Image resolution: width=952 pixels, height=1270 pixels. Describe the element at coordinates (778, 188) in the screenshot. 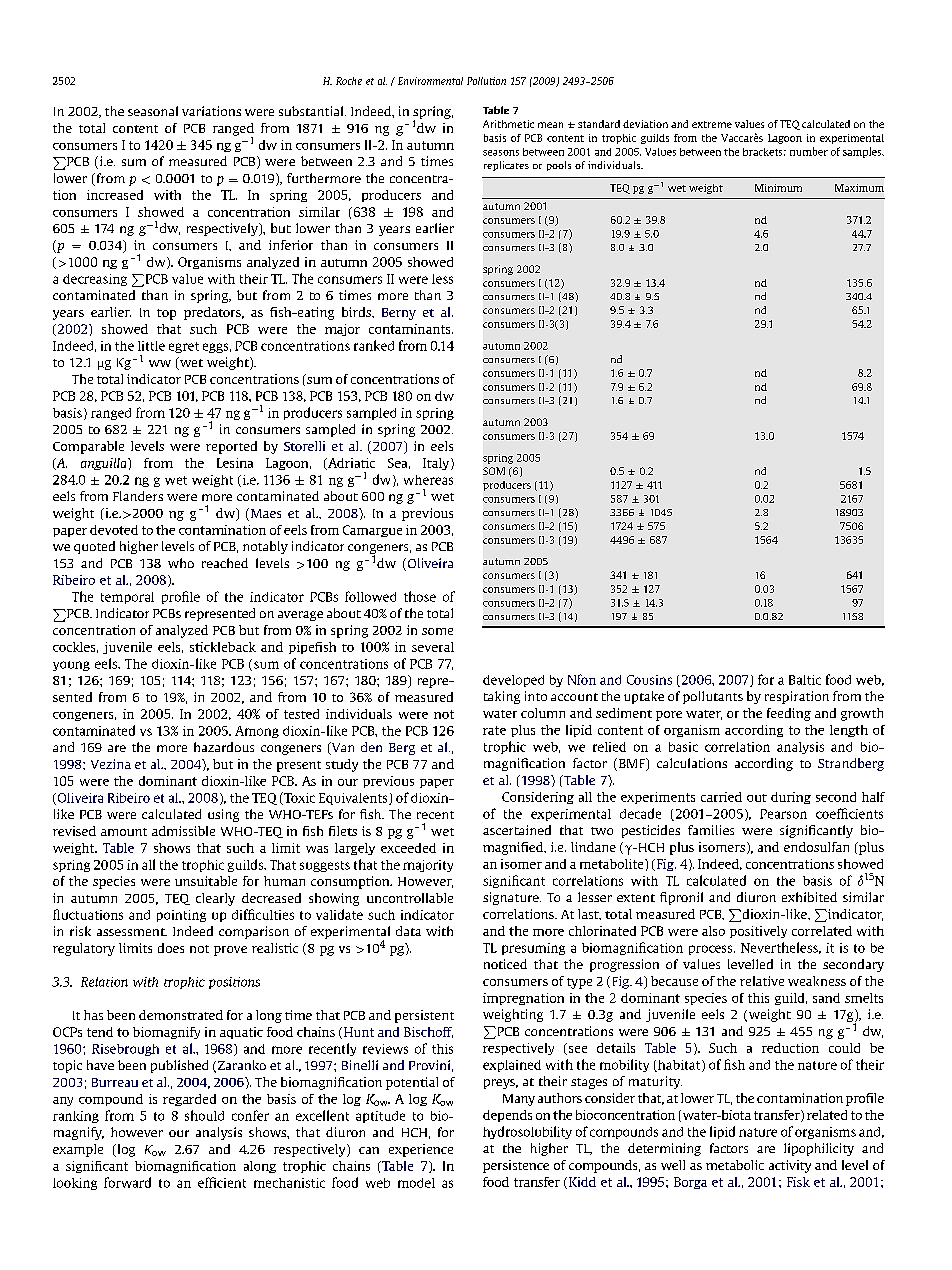

I see `Minimum` at that location.
